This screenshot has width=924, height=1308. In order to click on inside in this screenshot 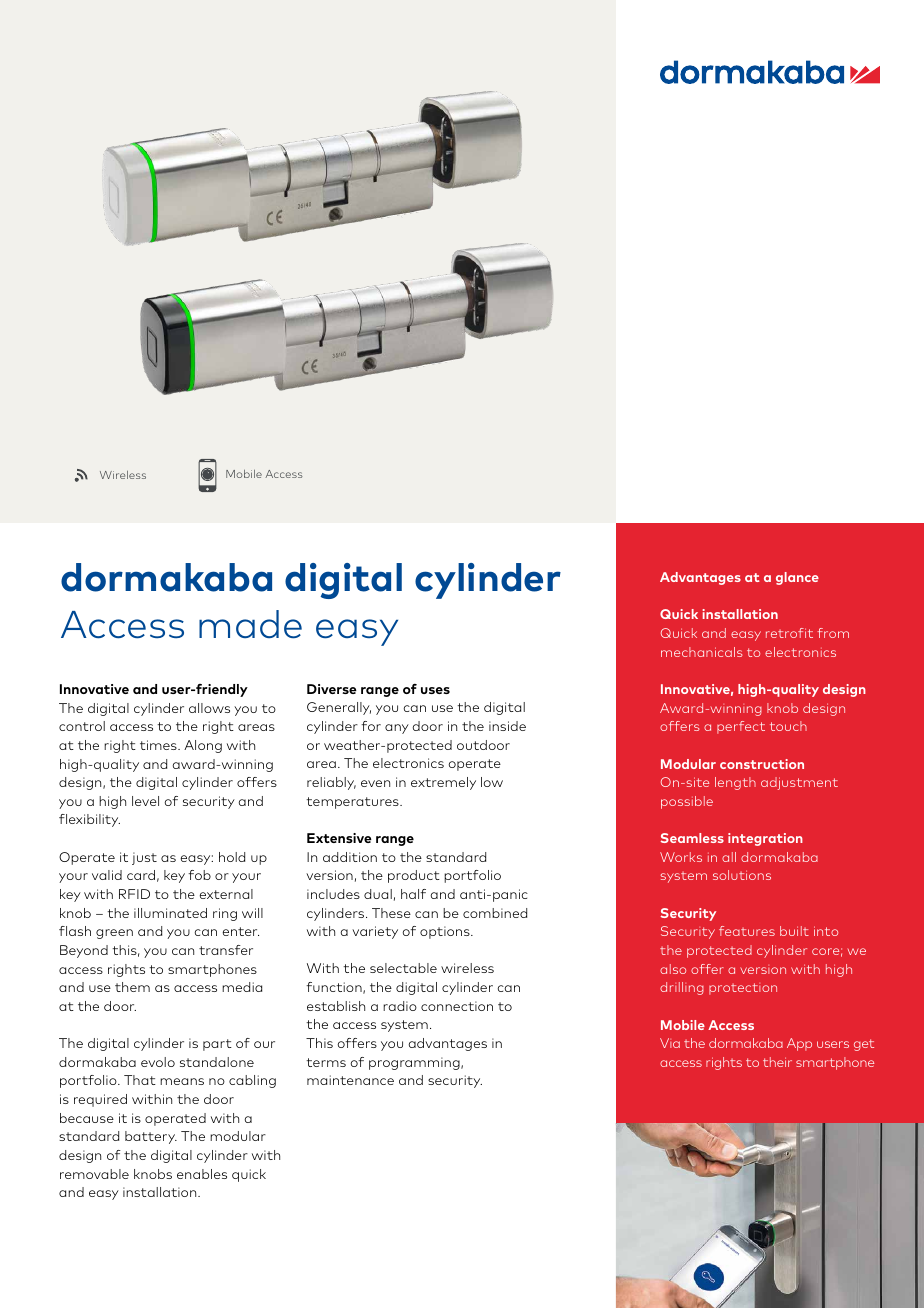, I will do `click(507, 726)`.
